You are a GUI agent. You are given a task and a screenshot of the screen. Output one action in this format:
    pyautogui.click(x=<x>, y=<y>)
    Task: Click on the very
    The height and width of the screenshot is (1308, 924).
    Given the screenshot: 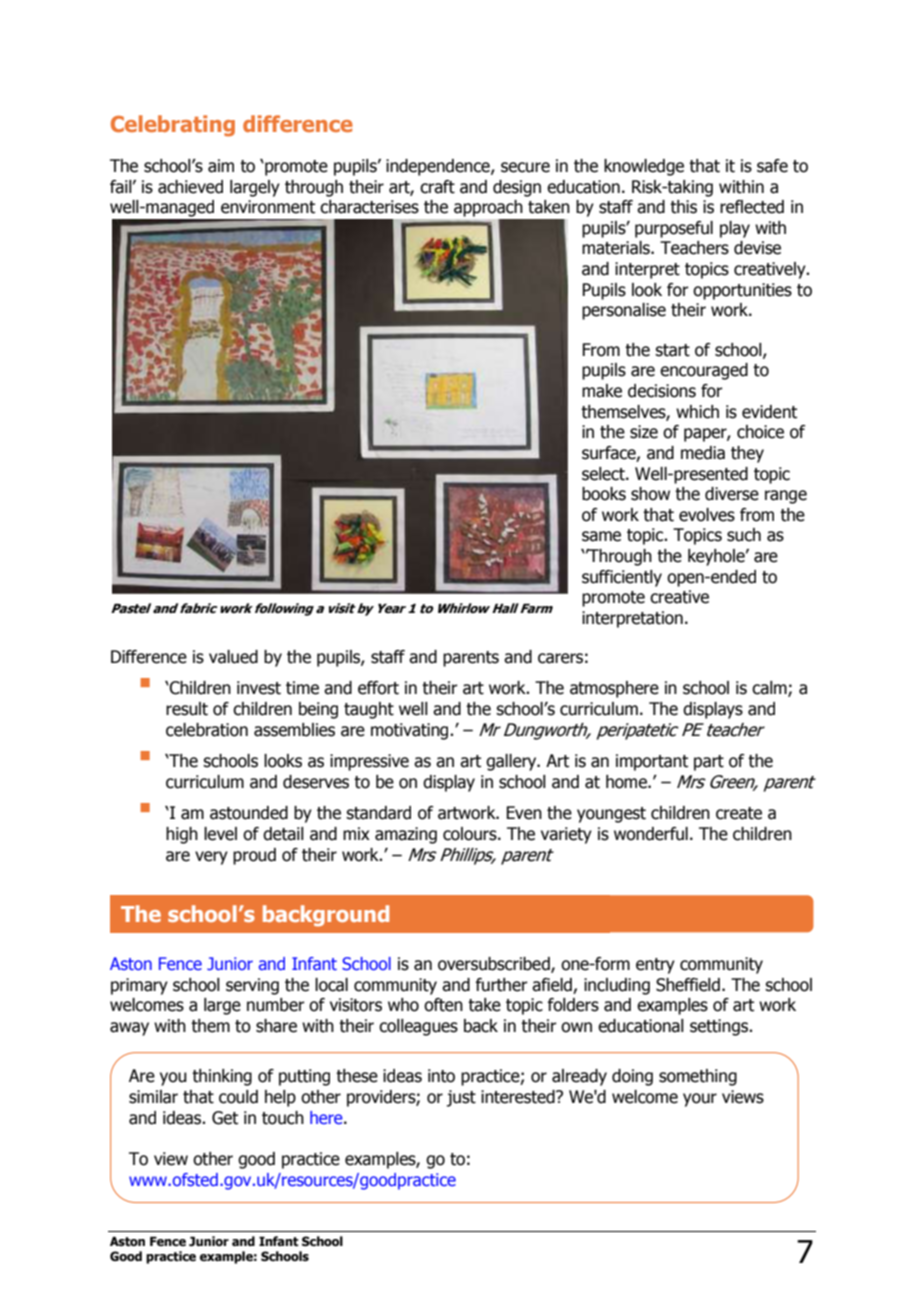 What is the action you would take?
    pyautogui.click(x=211, y=858)
